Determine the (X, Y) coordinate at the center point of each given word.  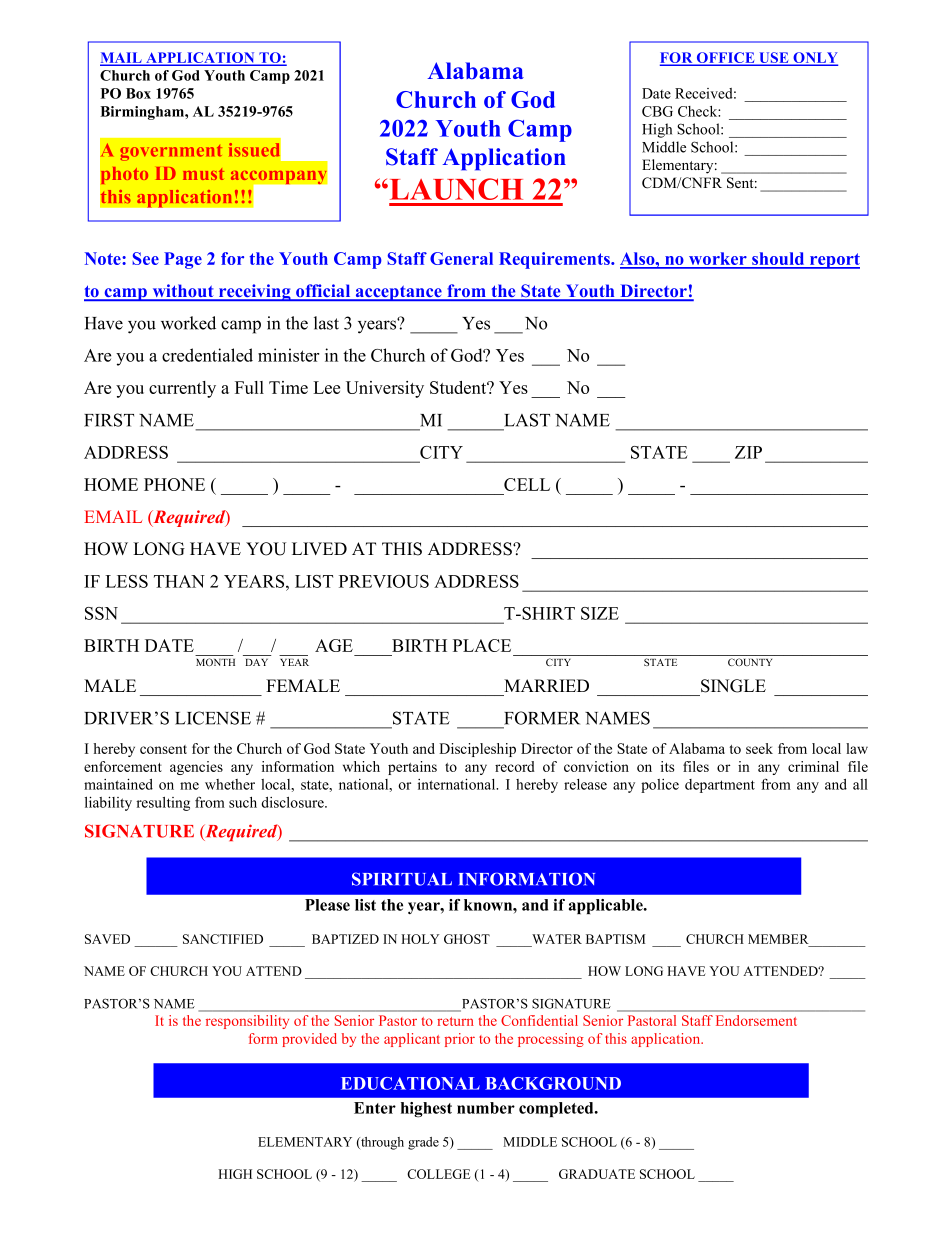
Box (138, 93)
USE (774, 58)
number (486, 1108)
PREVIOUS (384, 581)
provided (309, 1040)
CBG (657, 111)
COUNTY (750, 662)
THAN (179, 581)
